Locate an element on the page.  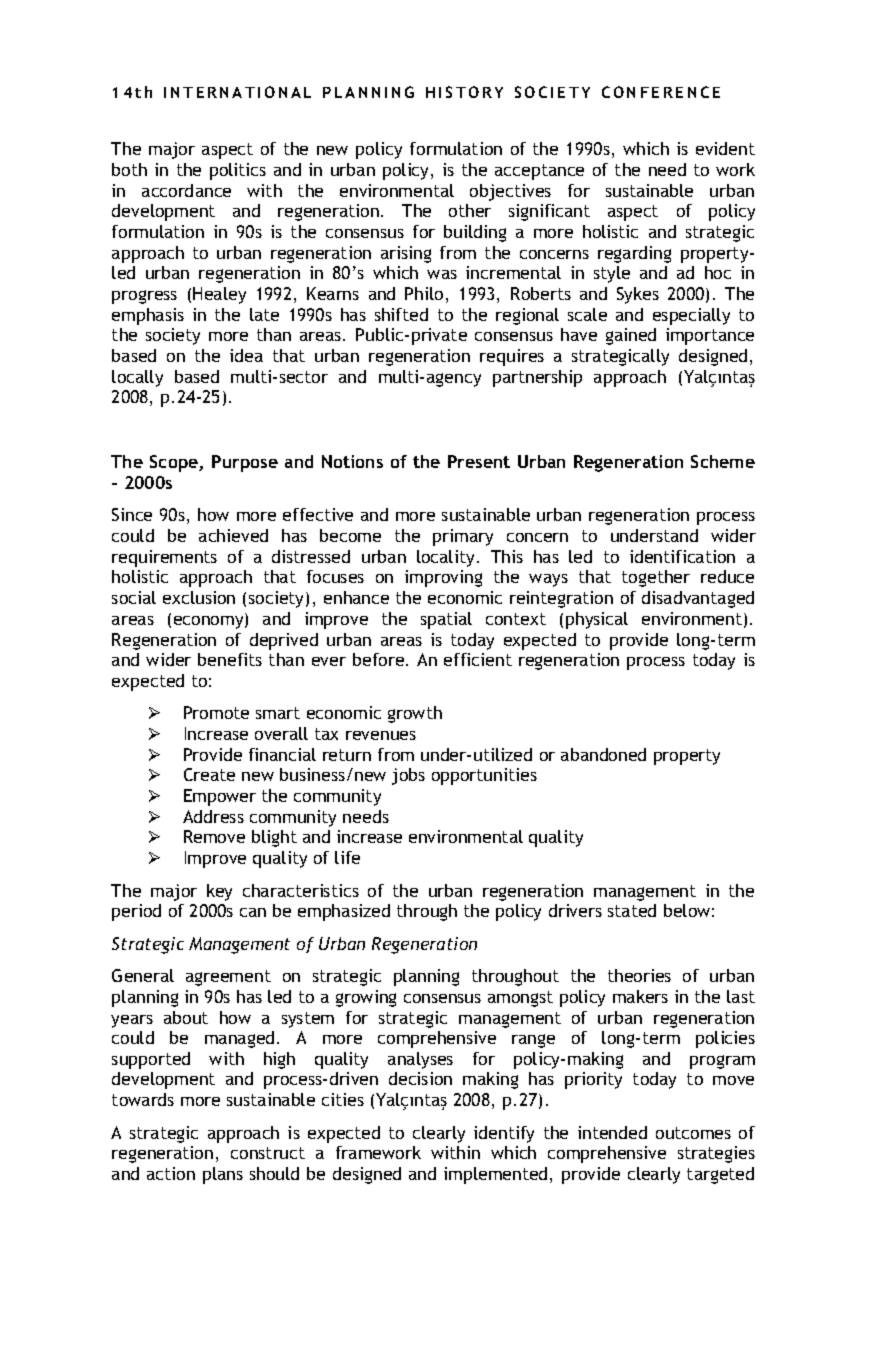
efficient is located at coordinates (478, 659).
